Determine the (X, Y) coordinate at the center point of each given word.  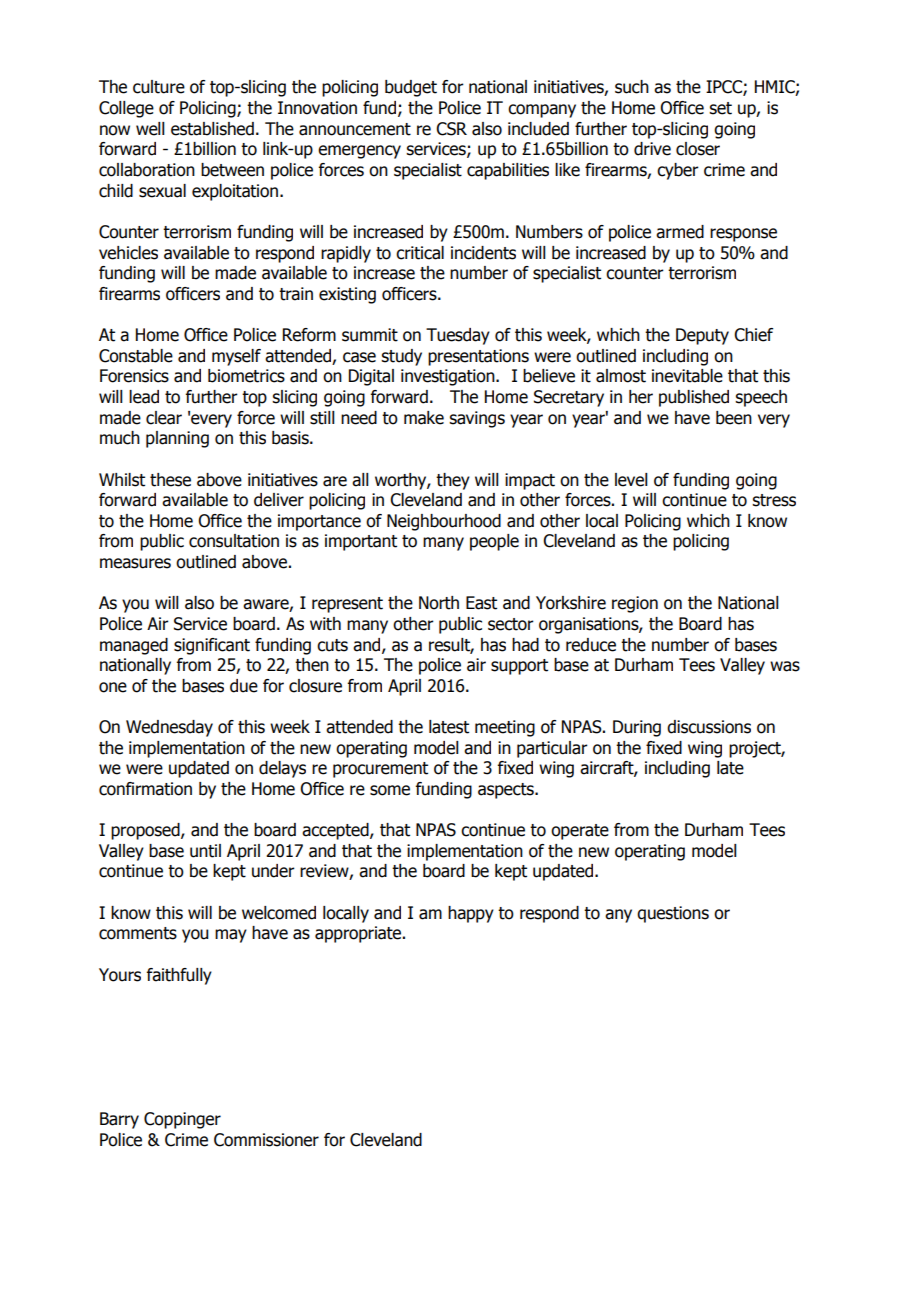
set (720, 108)
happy (471, 914)
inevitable (687, 376)
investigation (449, 377)
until (205, 851)
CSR (451, 129)
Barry (119, 1120)
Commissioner (266, 1140)
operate (580, 832)
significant (212, 646)
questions (673, 914)
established (212, 129)
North (439, 603)
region (635, 604)
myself (236, 357)
